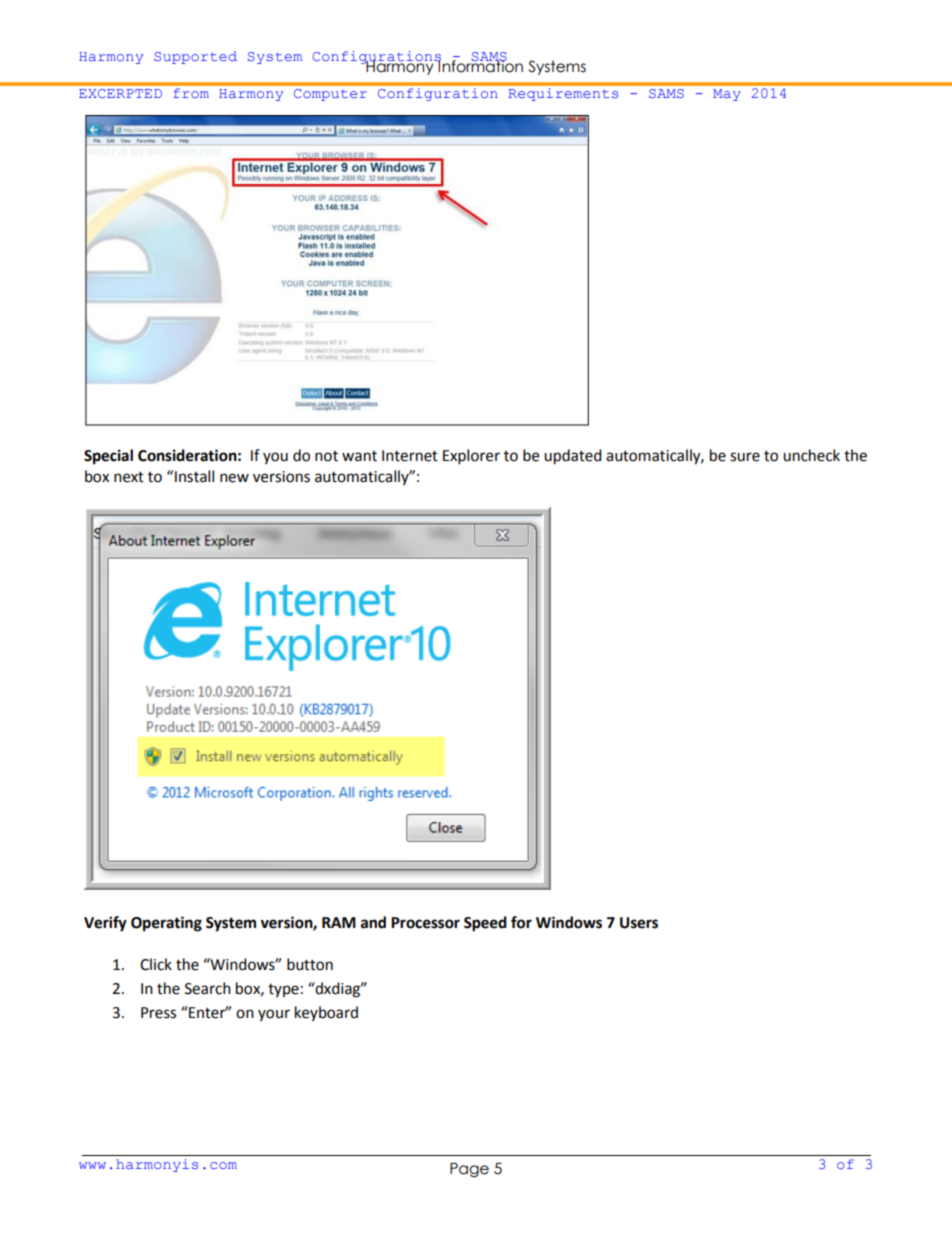 The image size is (952, 1233). I want to click on Explorer, so click(471, 457).
